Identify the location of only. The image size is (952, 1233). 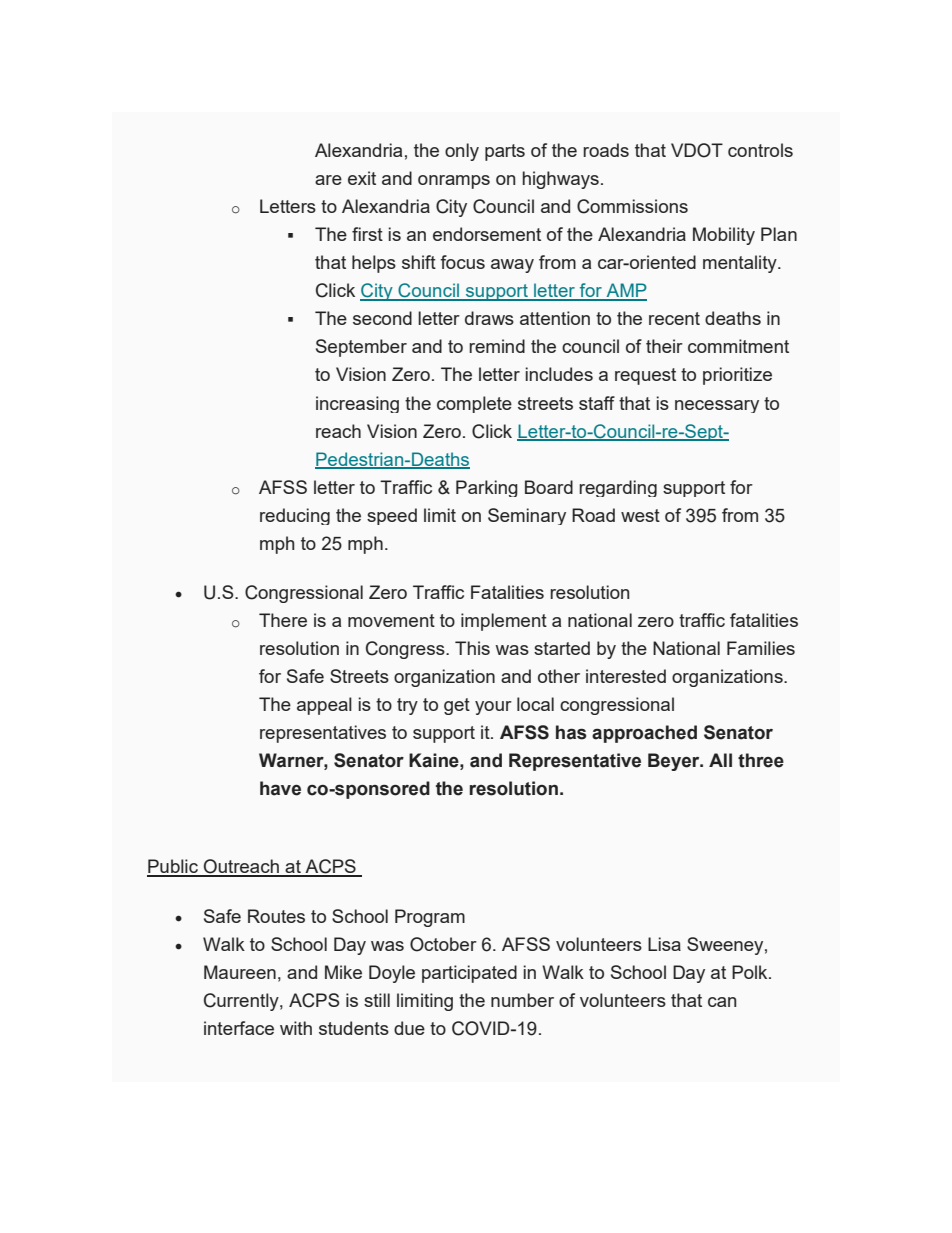
(462, 152).
